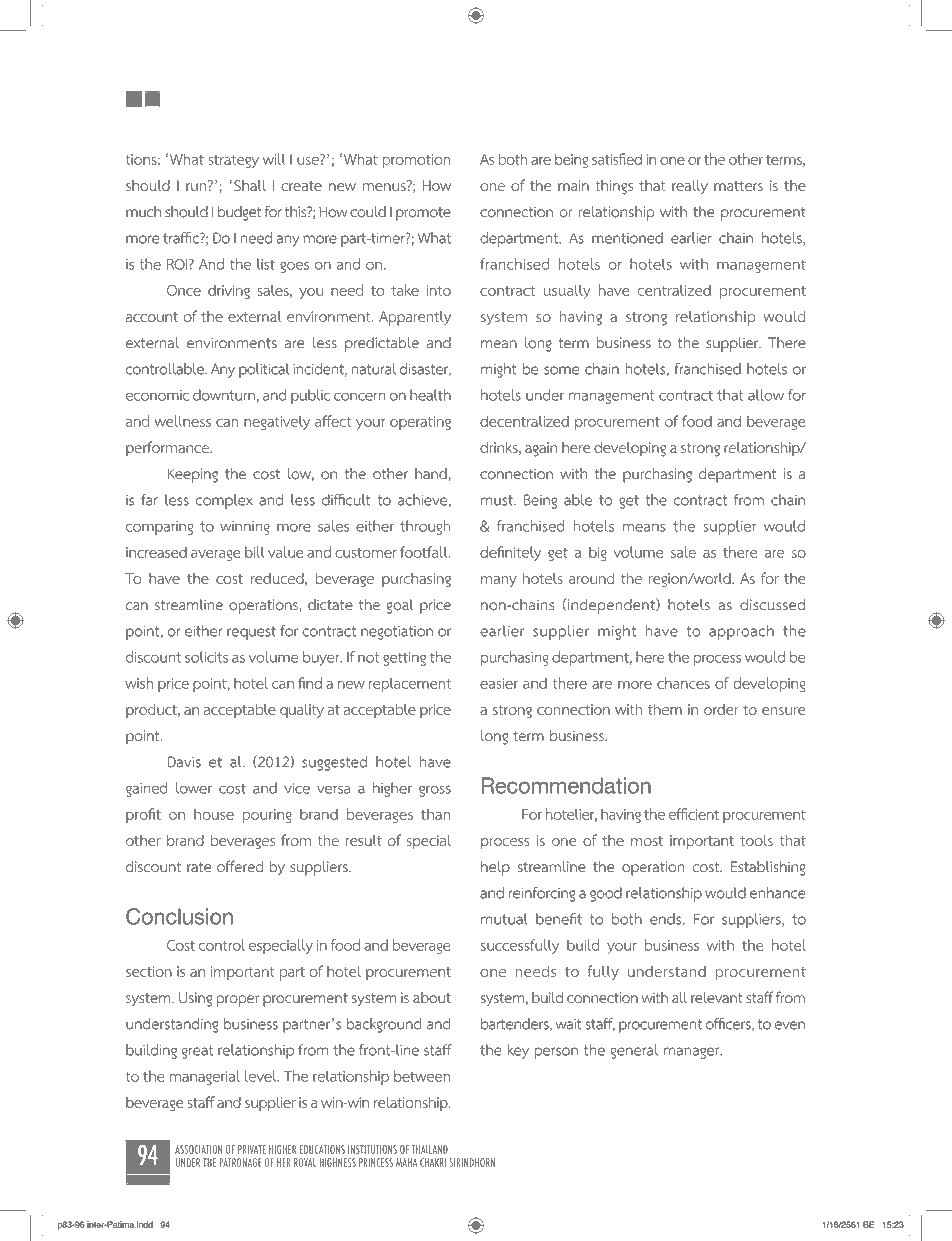 This screenshot has height=1241, width=952. Describe the element at coordinates (634, 1051) in the screenshot. I see `general` at that location.
